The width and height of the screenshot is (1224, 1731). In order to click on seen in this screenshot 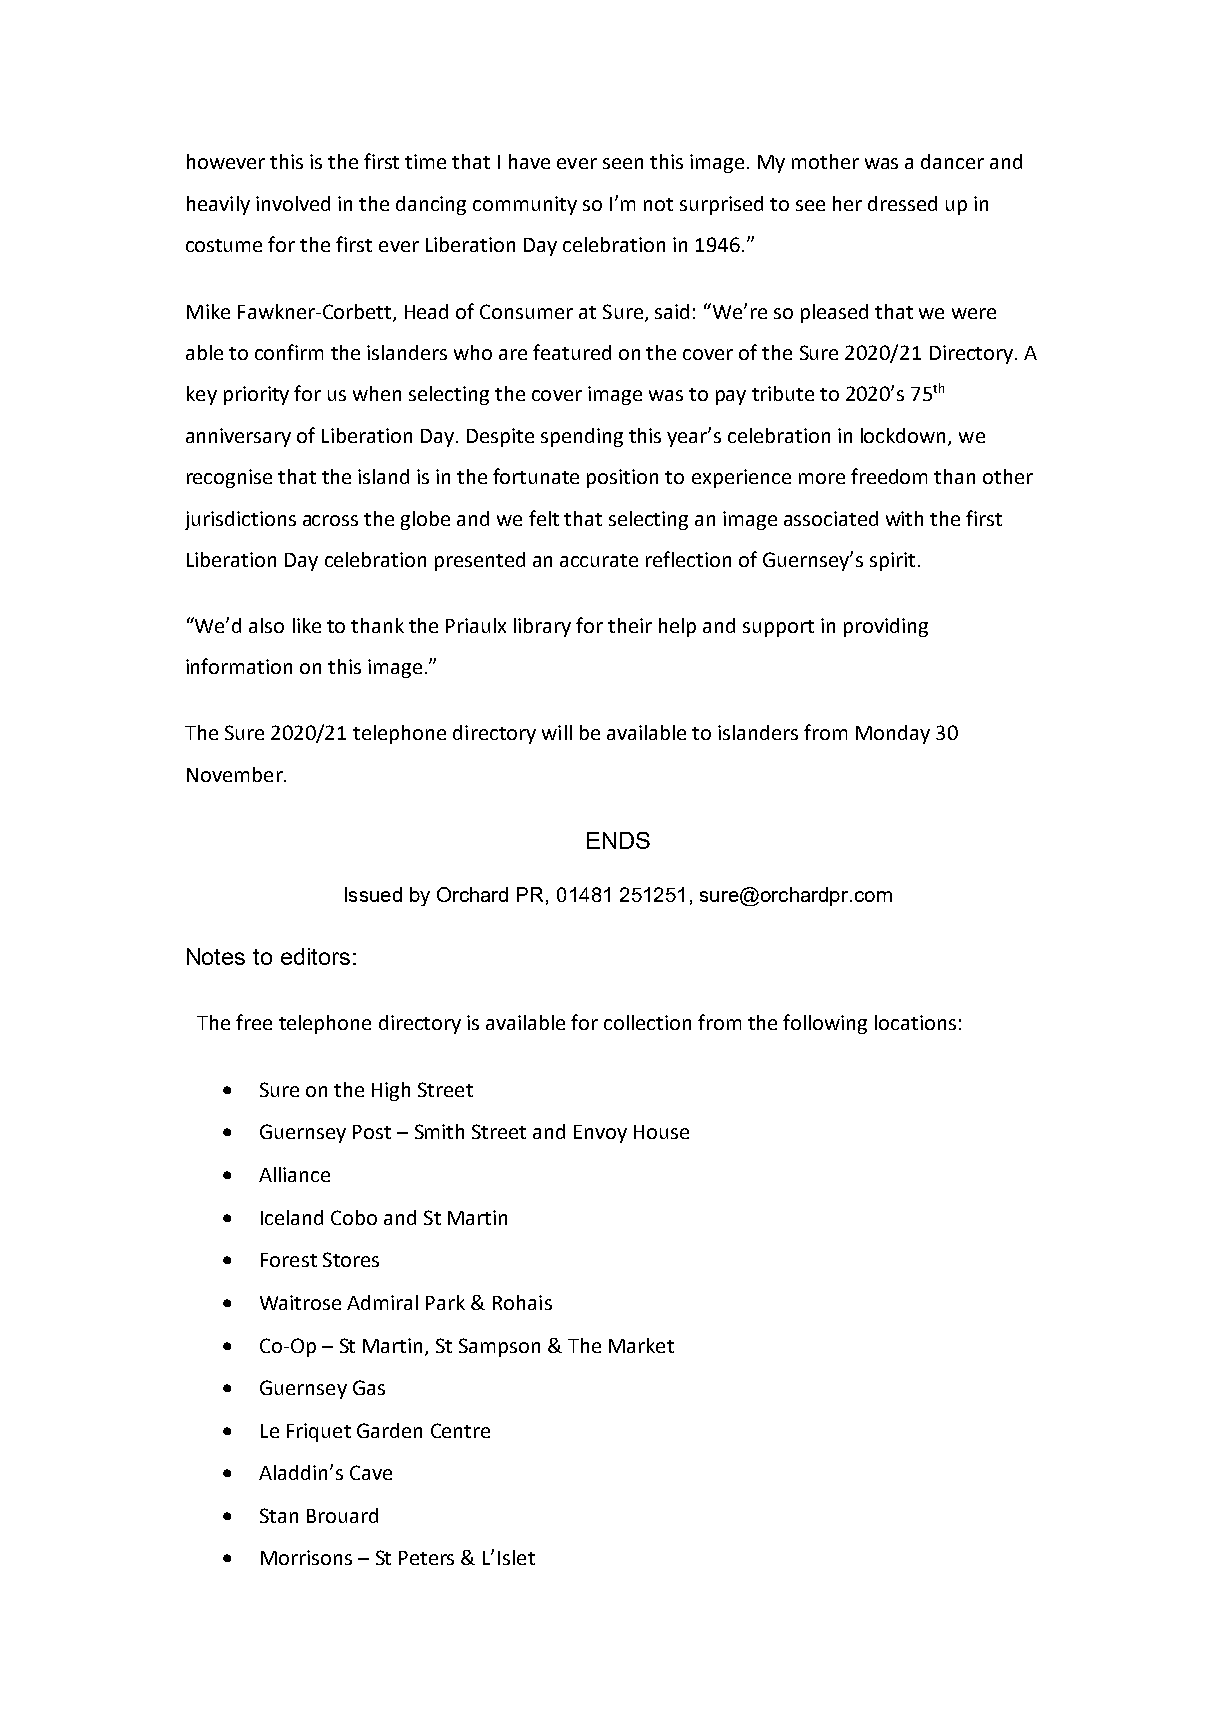, I will do `click(623, 163)`.
